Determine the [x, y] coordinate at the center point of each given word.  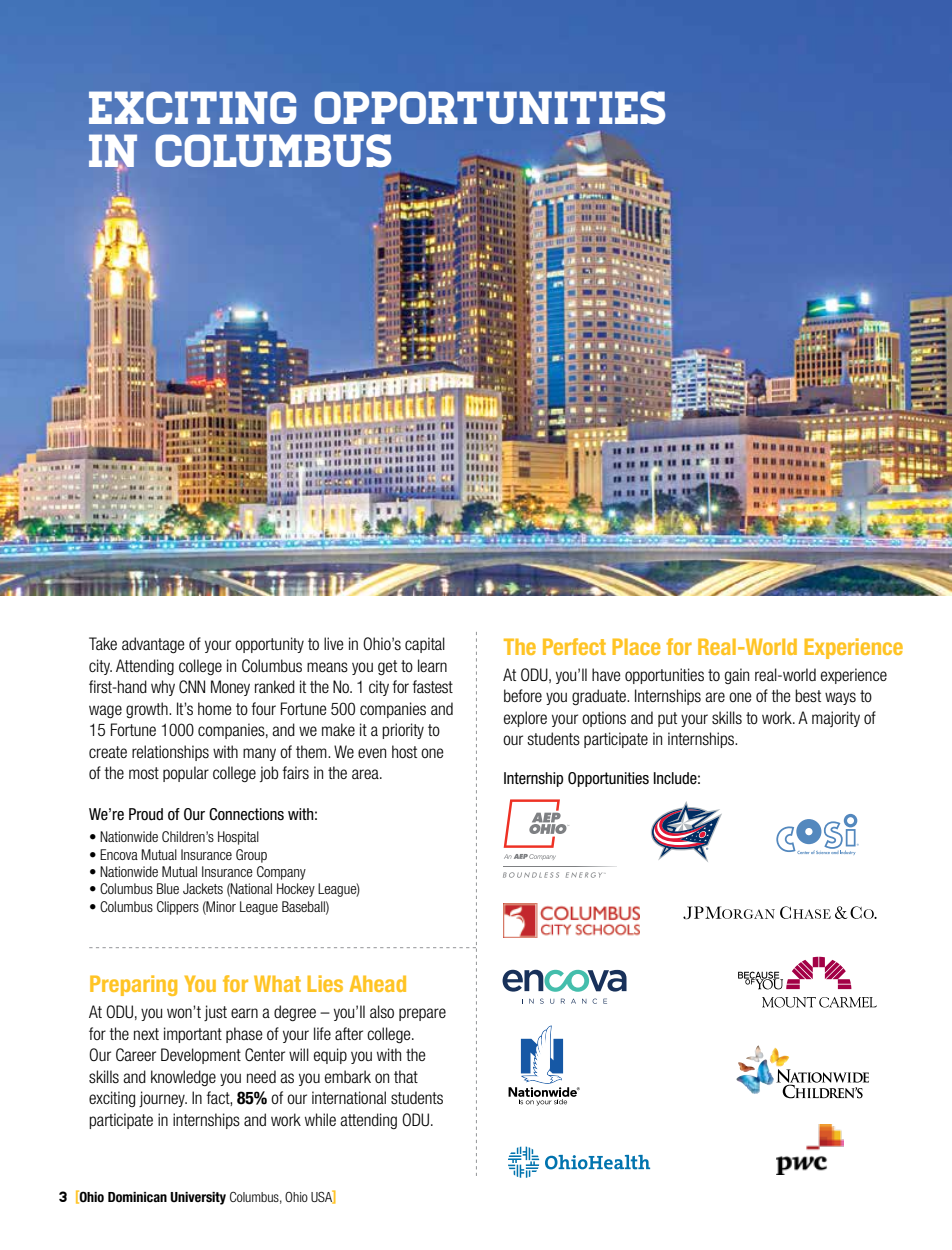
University [198, 1198]
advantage [153, 645]
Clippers [178, 908]
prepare [422, 1014]
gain [737, 676]
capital [425, 645]
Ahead [377, 983]
